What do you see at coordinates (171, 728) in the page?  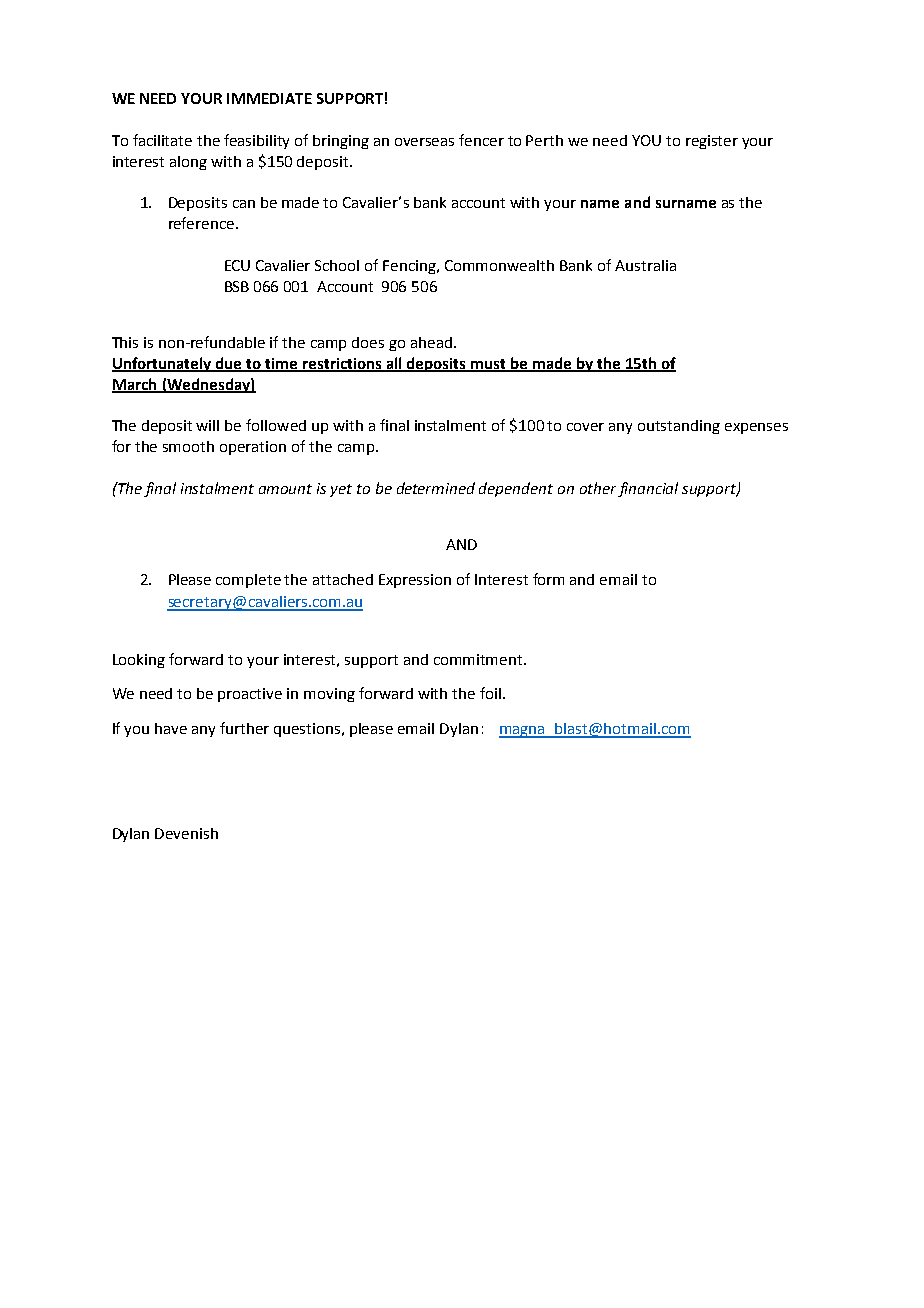 I see `have` at bounding box center [171, 728].
